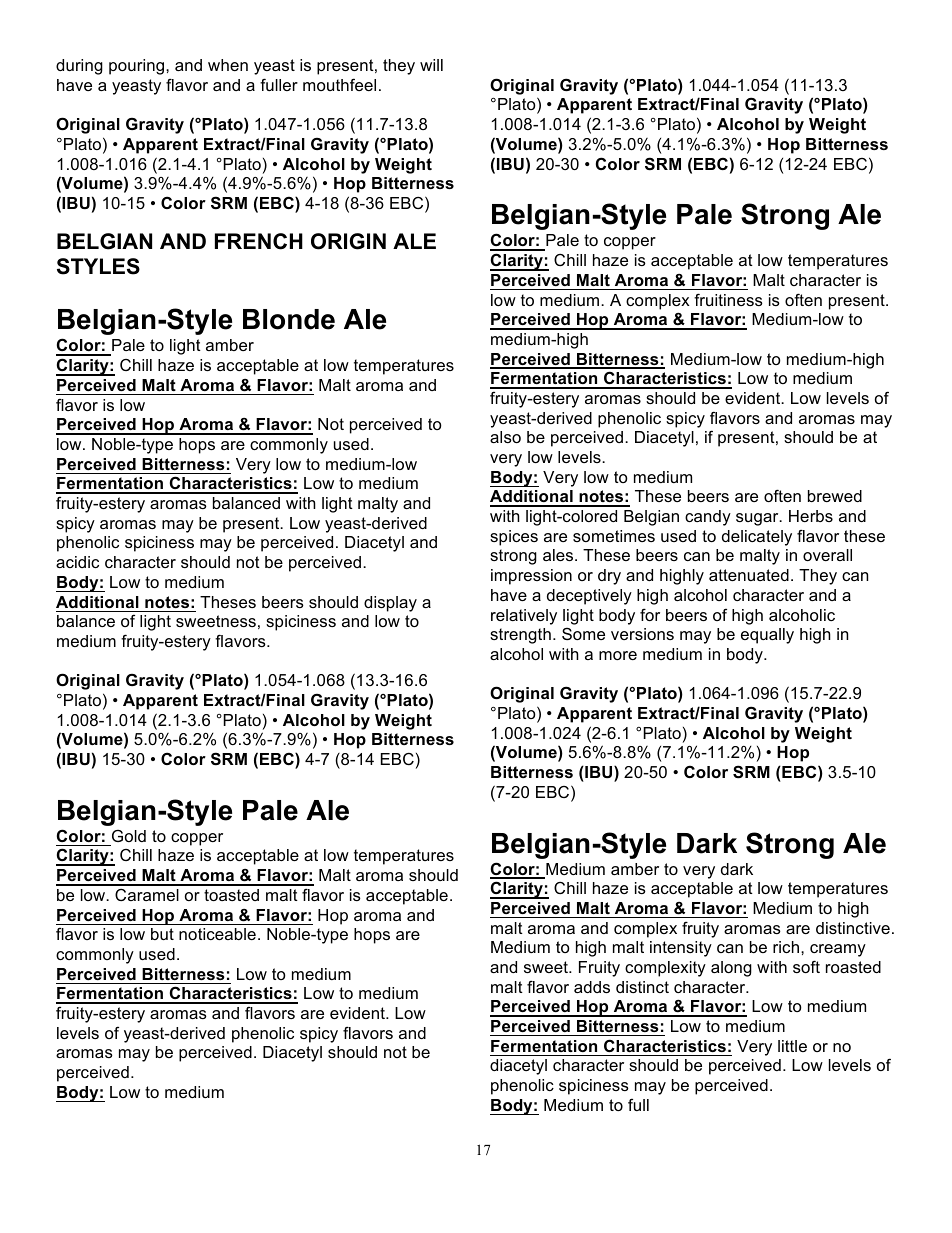  Describe the element at coordinates (728, 299) in the screenshot. I see `fruitiness` at that location.
